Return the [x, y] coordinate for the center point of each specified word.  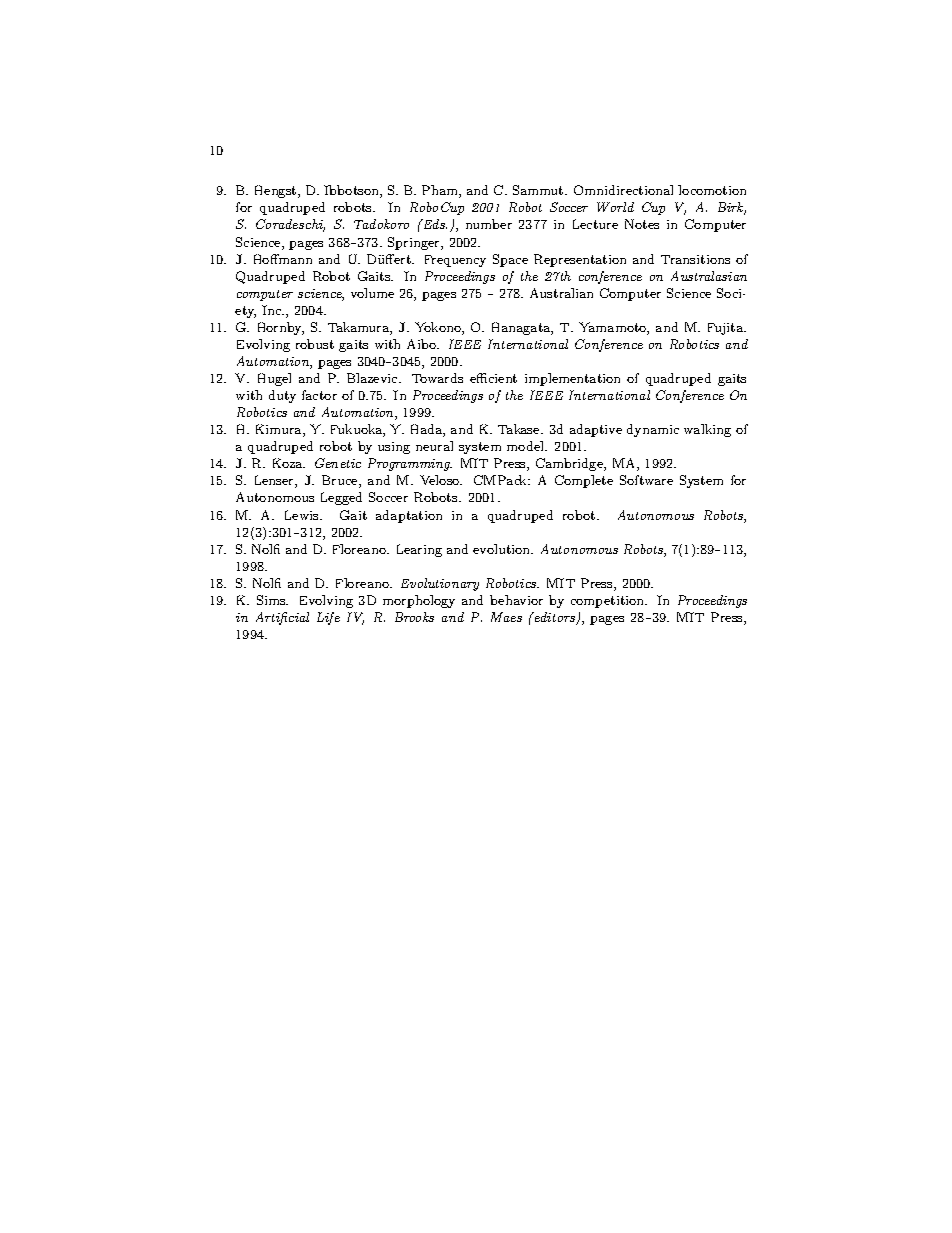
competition [609, 602]
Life [328, 618]
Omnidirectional [623, 190]
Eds [434, 224]
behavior [516, 600]
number [489, 224]
